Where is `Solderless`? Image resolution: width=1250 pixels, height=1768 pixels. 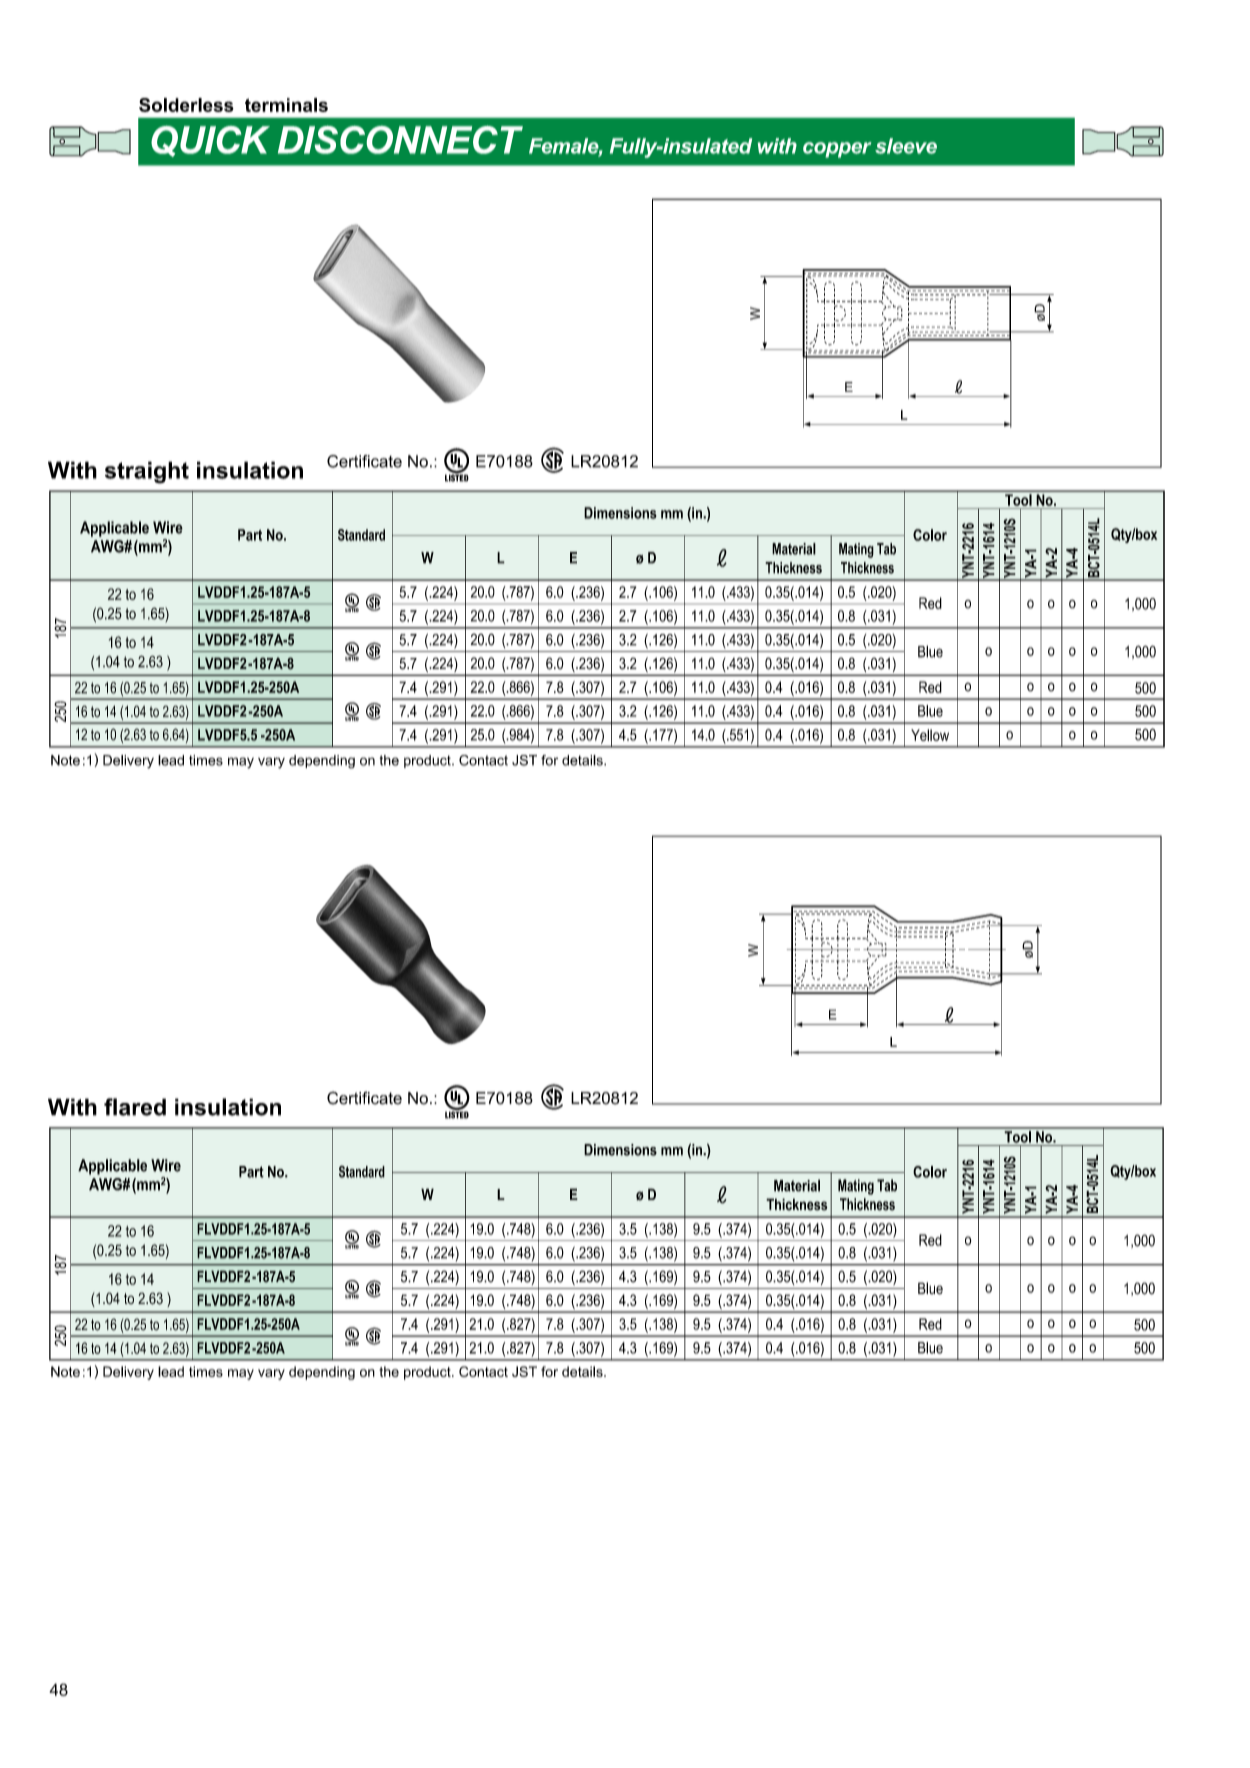
Solderless is located at coordinates (186, 105).
